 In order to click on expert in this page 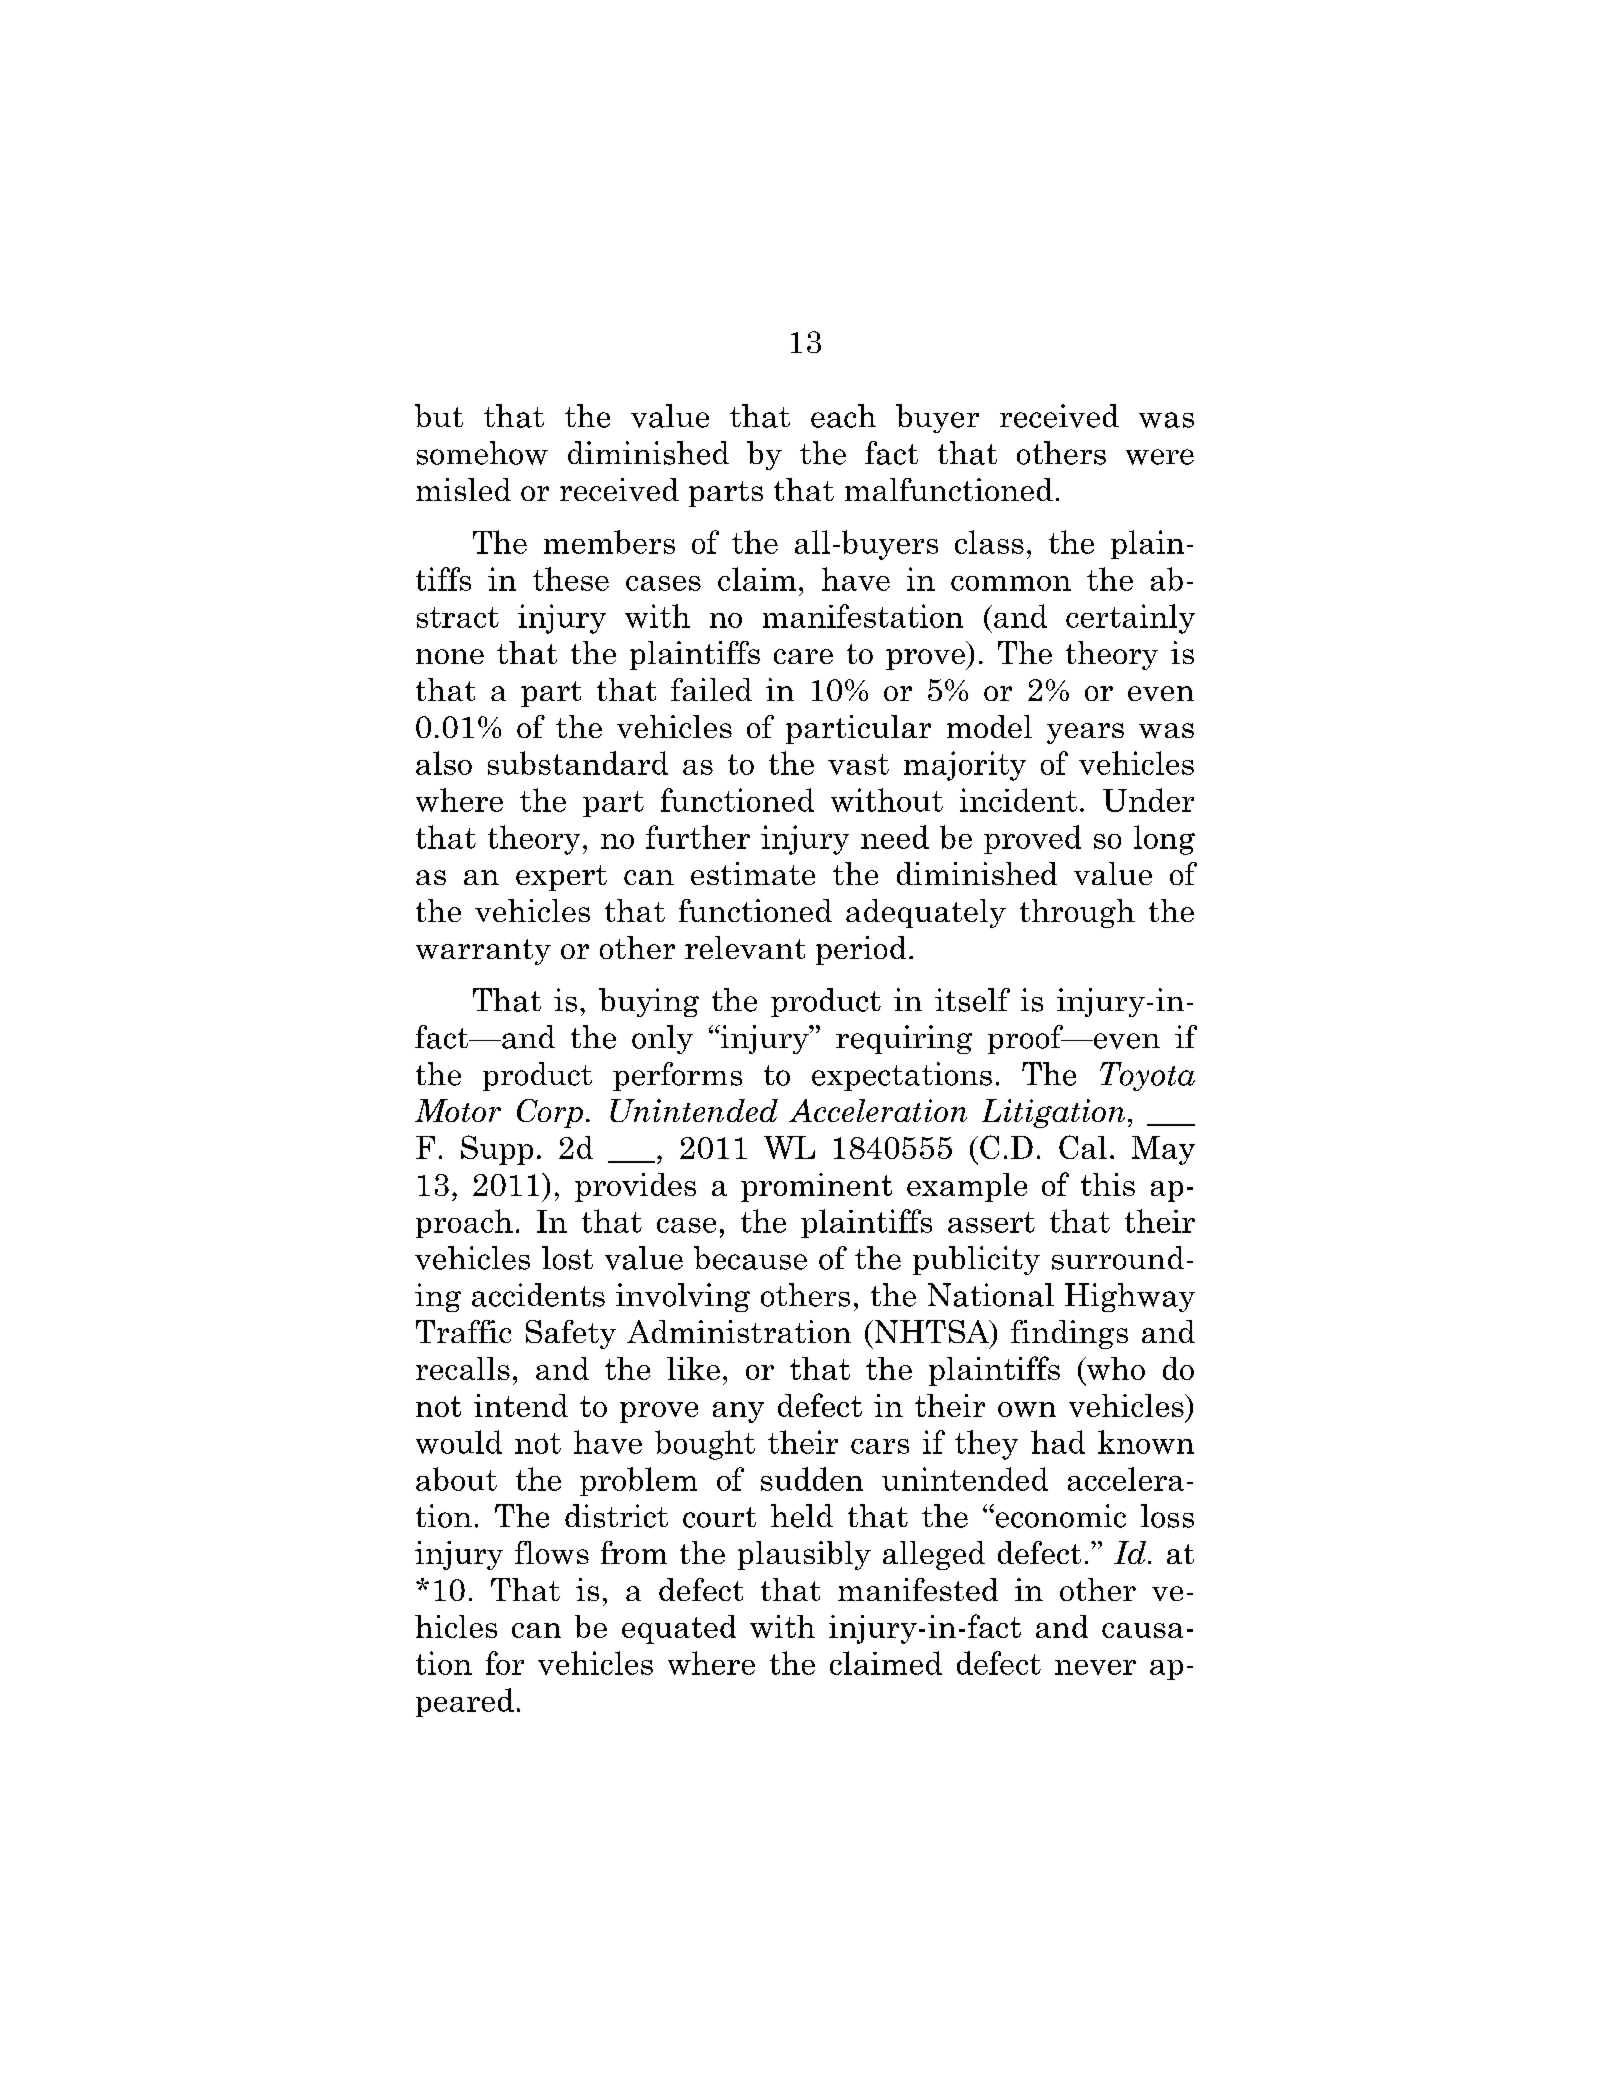, I will do `click(561, 878)`.
